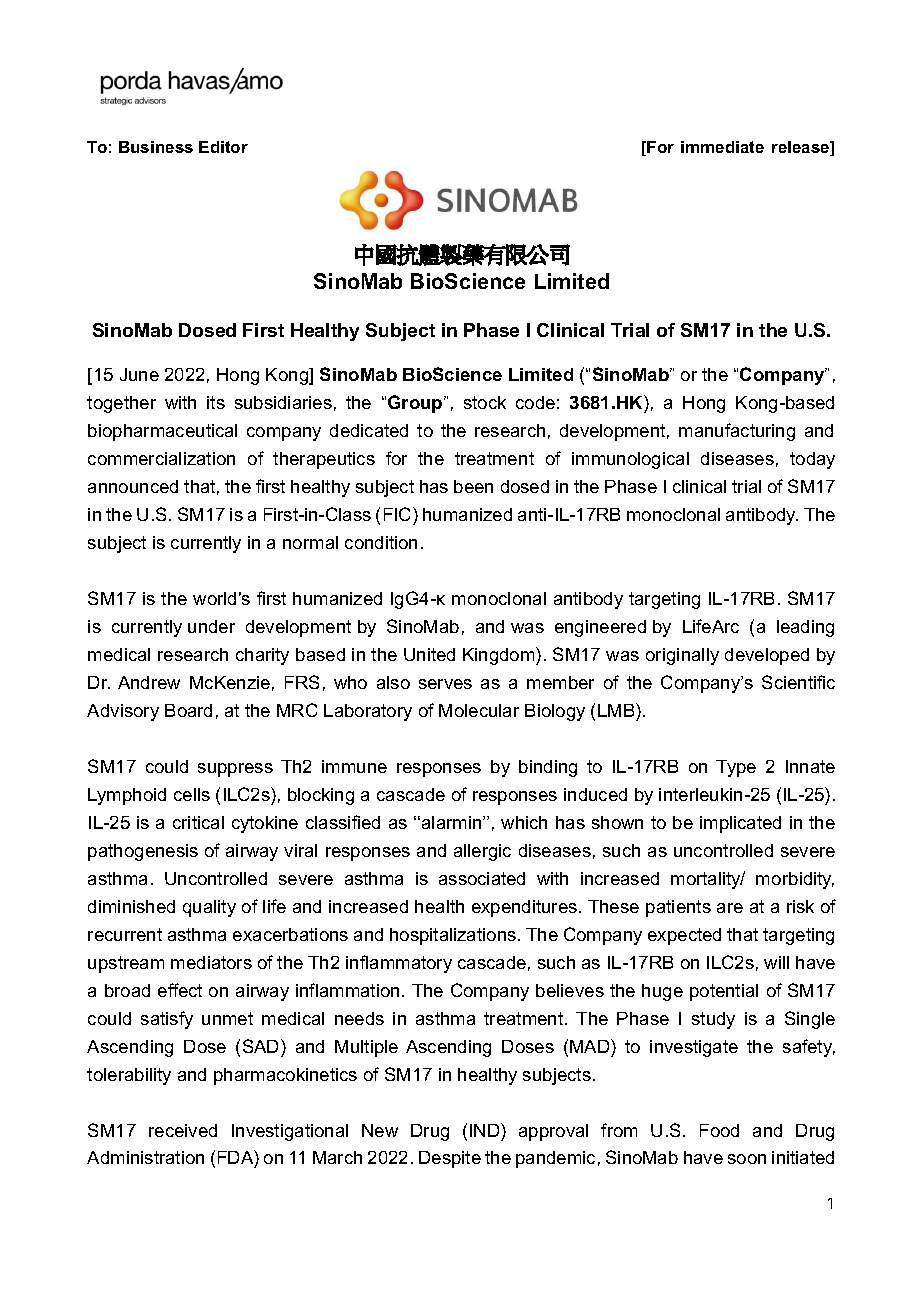  What do you see at coordinates (381, 542) in the image?
I see `condition` at bounding box center [381, 542].
